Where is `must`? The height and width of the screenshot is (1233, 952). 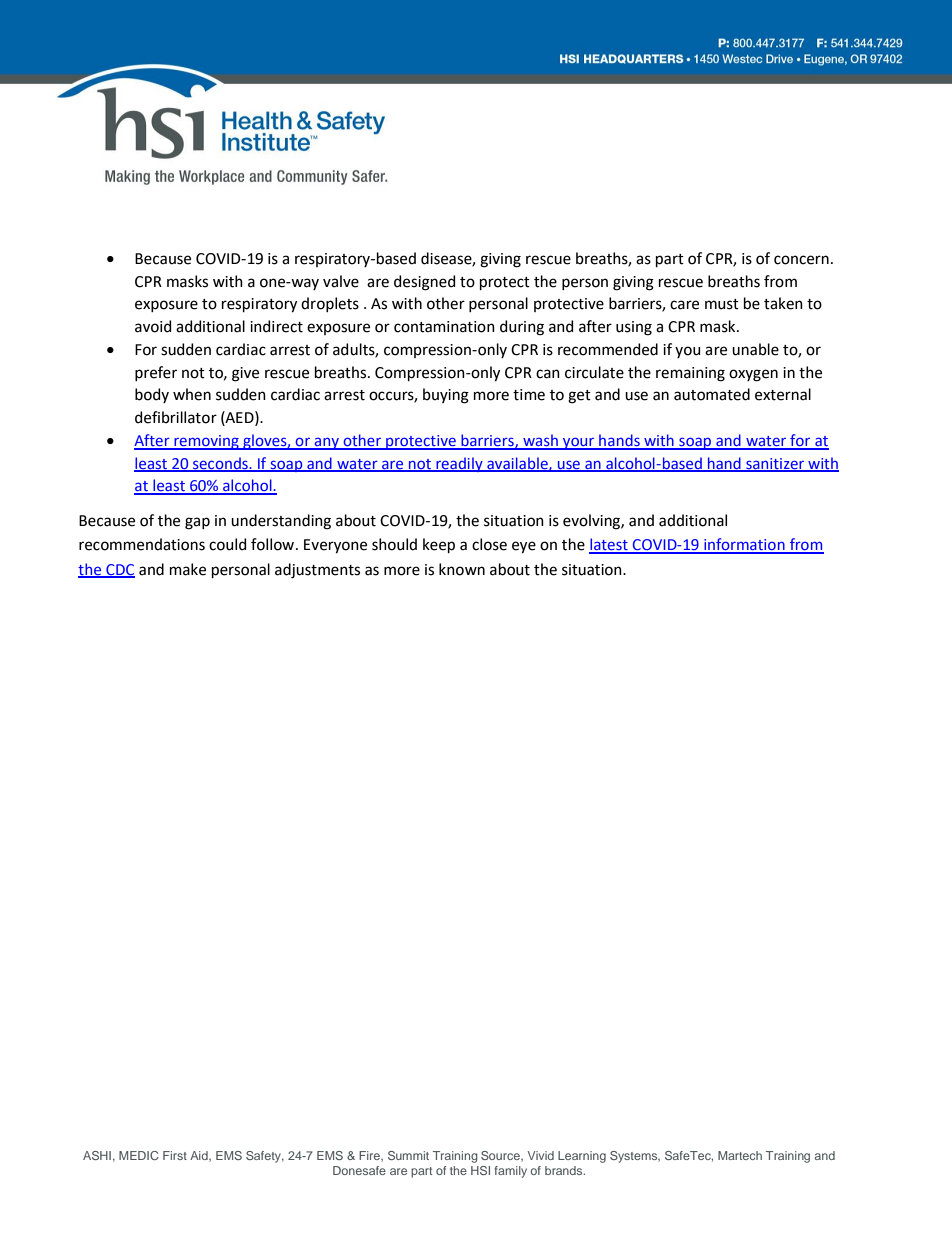 must is located at coordinates (722, 304).
